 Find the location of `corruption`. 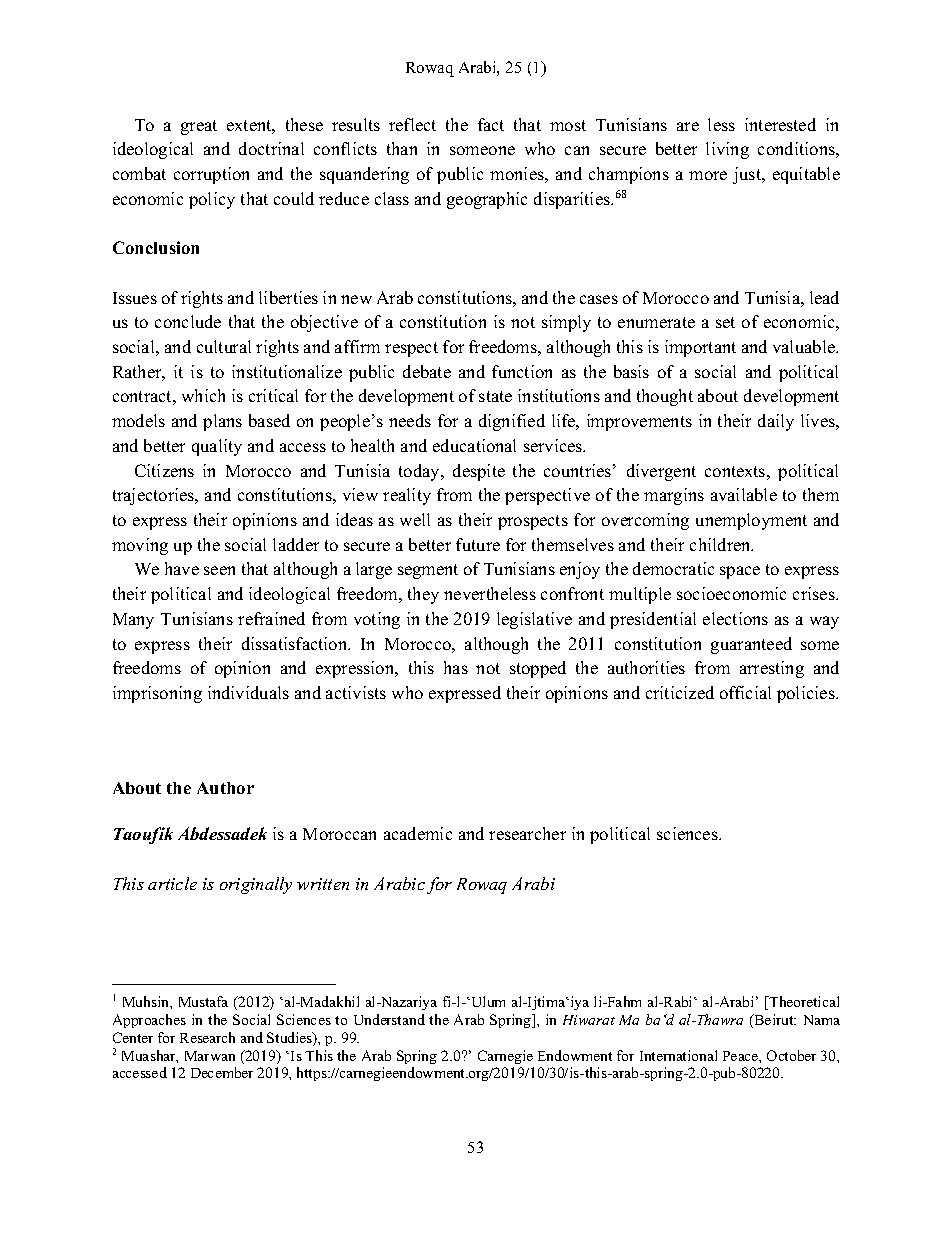

corruption is located at coordinates (211, 175).
